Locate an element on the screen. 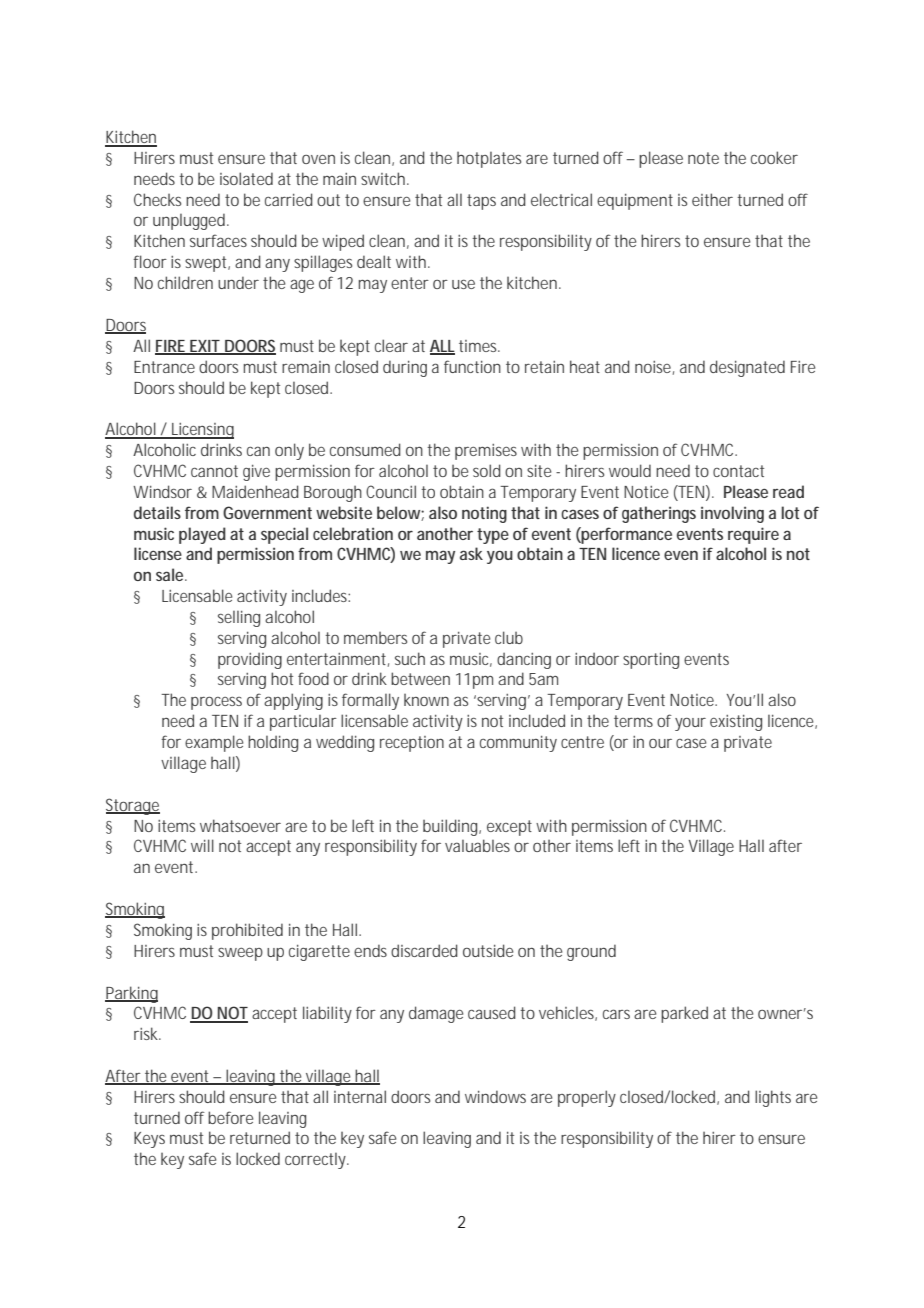 This screenshot has width=924, height=1308. taps is located at coordinates (481, 202).
